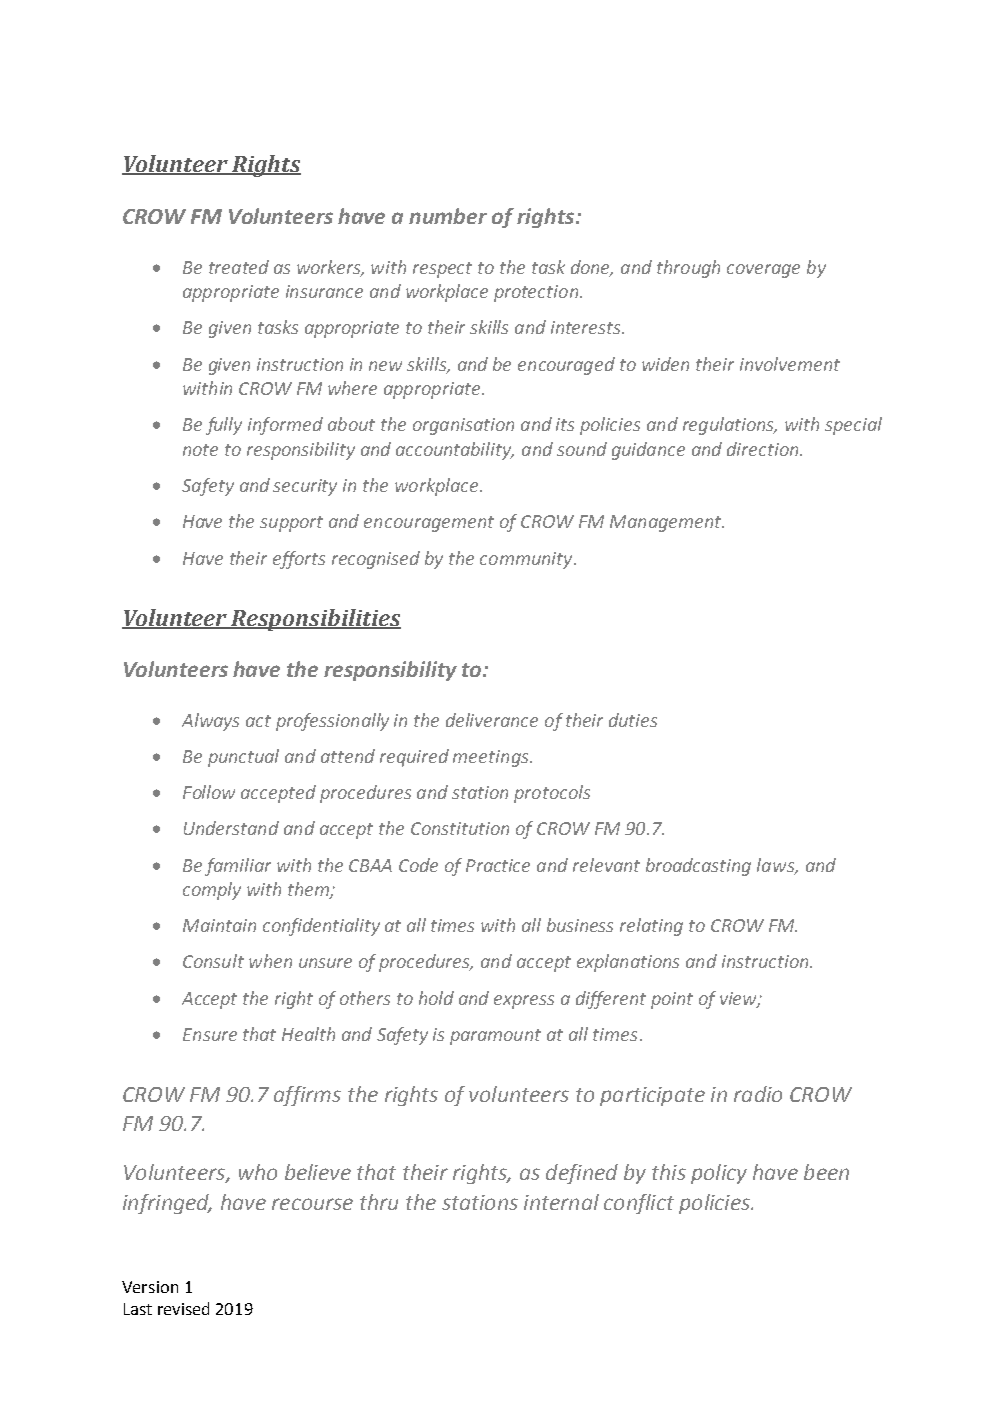 The width and height of the screenshot is (1008, 1426). I want to click on coverage, so click(763, 271).
